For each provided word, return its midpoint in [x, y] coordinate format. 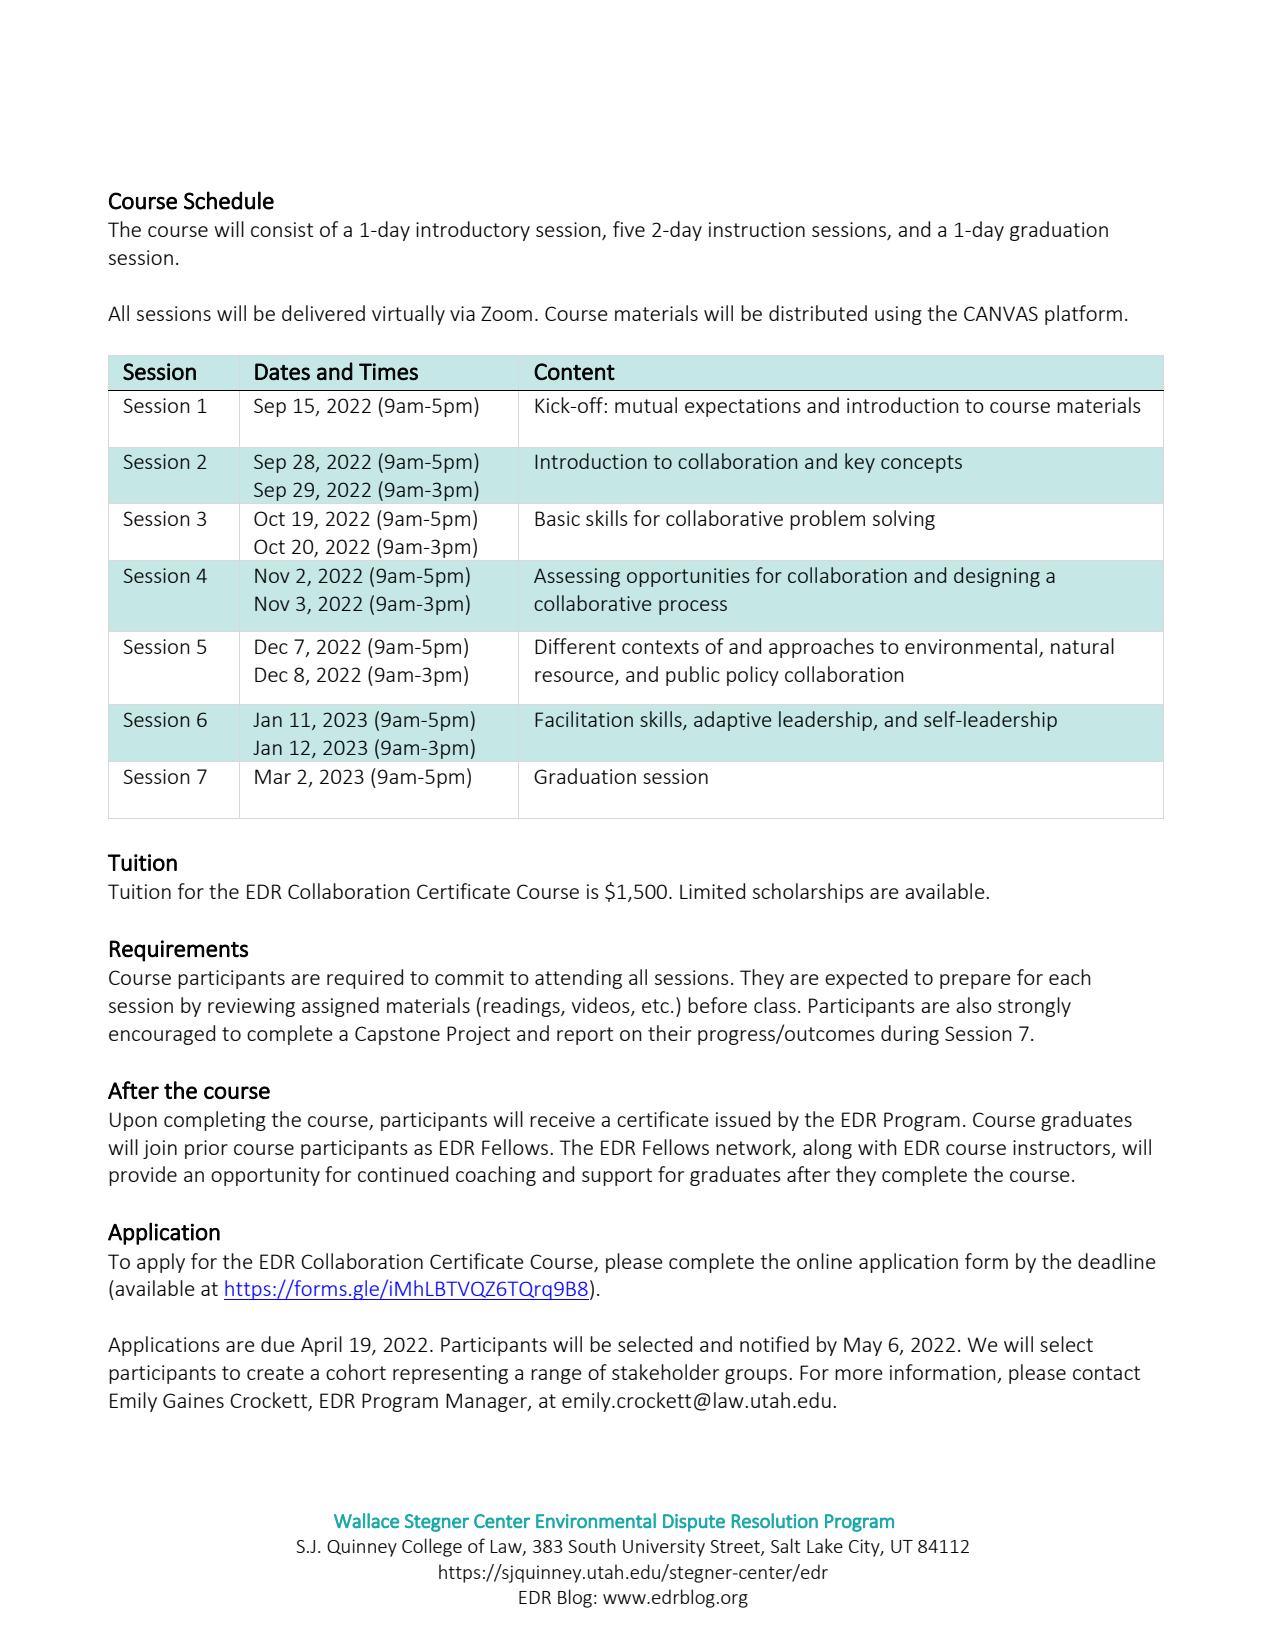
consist [282, 229]
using [898, 315]
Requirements [179, 951]
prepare [975, 981]
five [629, 229]
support [617, 1177]
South [592, 1545]
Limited [712, 891]
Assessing [577, 577]
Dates [282, 371]
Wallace [366, 1520]
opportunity [265, 1176]
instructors [1061, 1147]
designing [997, 577]
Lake [825, 1545]
